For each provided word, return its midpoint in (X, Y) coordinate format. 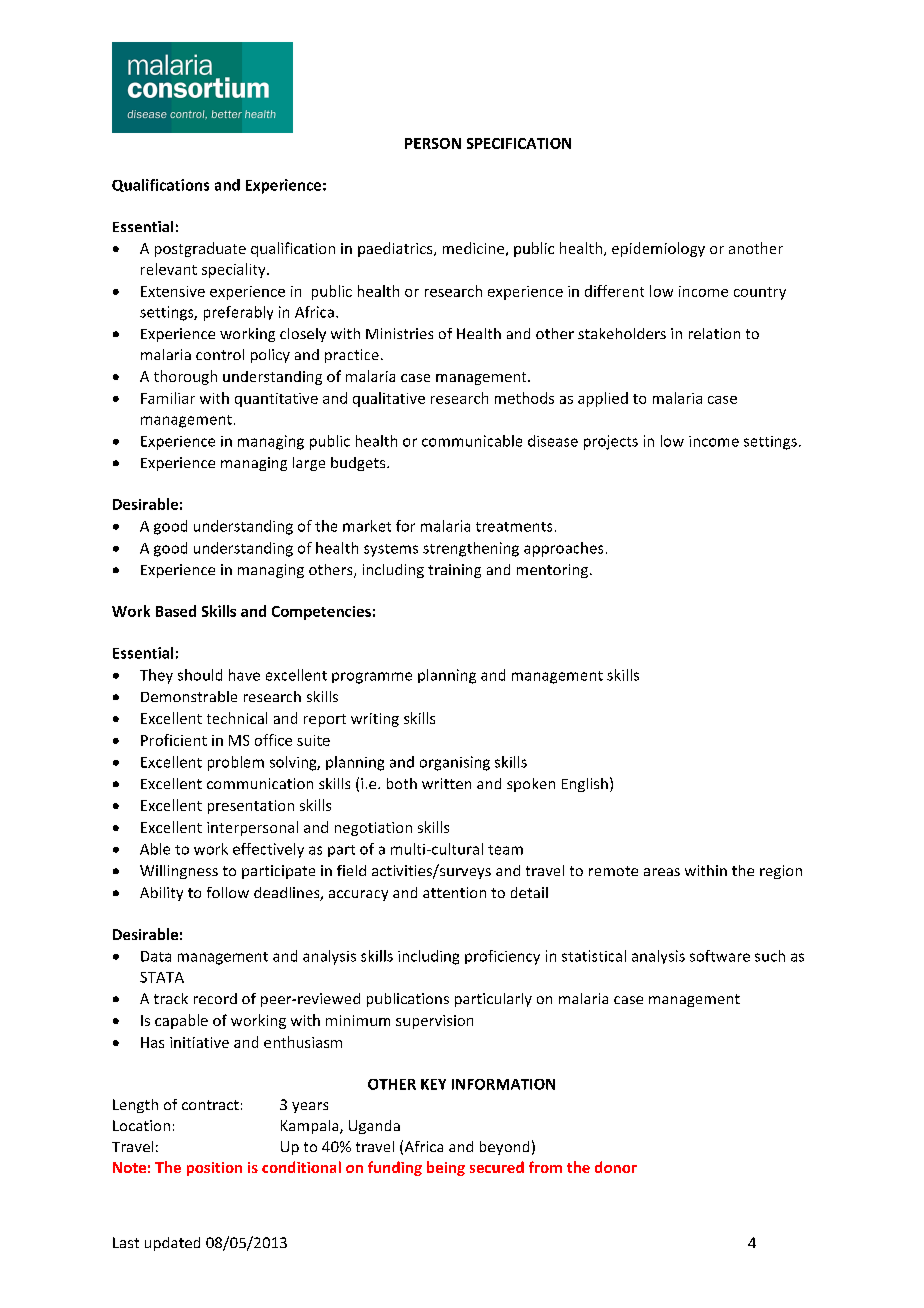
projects (611, 442)
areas (662, 872)
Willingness (179, 872)
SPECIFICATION (519, 143)
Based (176, 611)
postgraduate (200, 249)
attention (454, 892)
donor (616, 1167)
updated (172, 1244)
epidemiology (658, 249)
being (446, 1168)
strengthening (471, 549)
